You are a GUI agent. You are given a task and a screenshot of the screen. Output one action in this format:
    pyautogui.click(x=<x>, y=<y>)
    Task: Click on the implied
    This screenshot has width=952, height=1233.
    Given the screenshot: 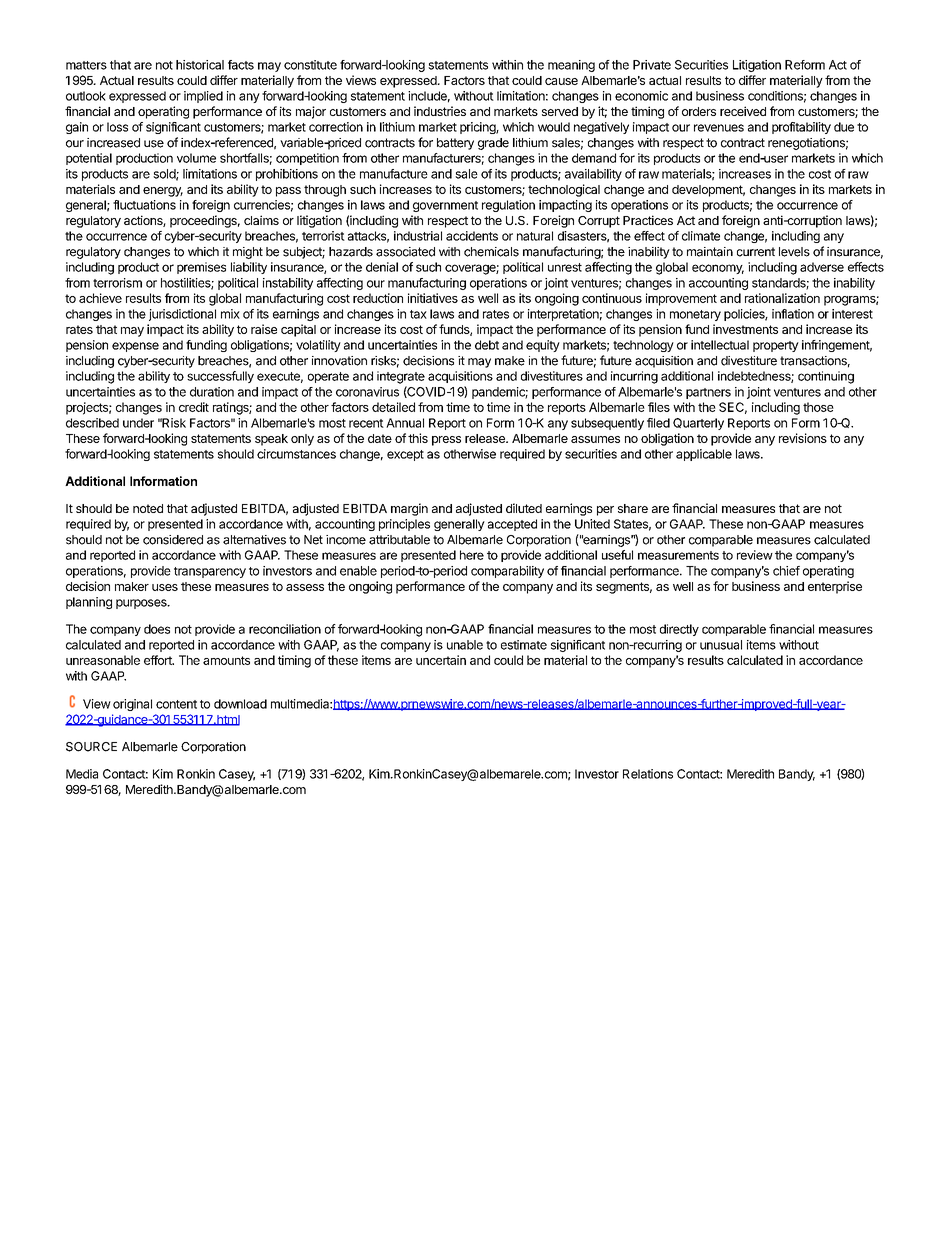 What is the action you would take?
    pyautogui.click(x=203, y=97)
